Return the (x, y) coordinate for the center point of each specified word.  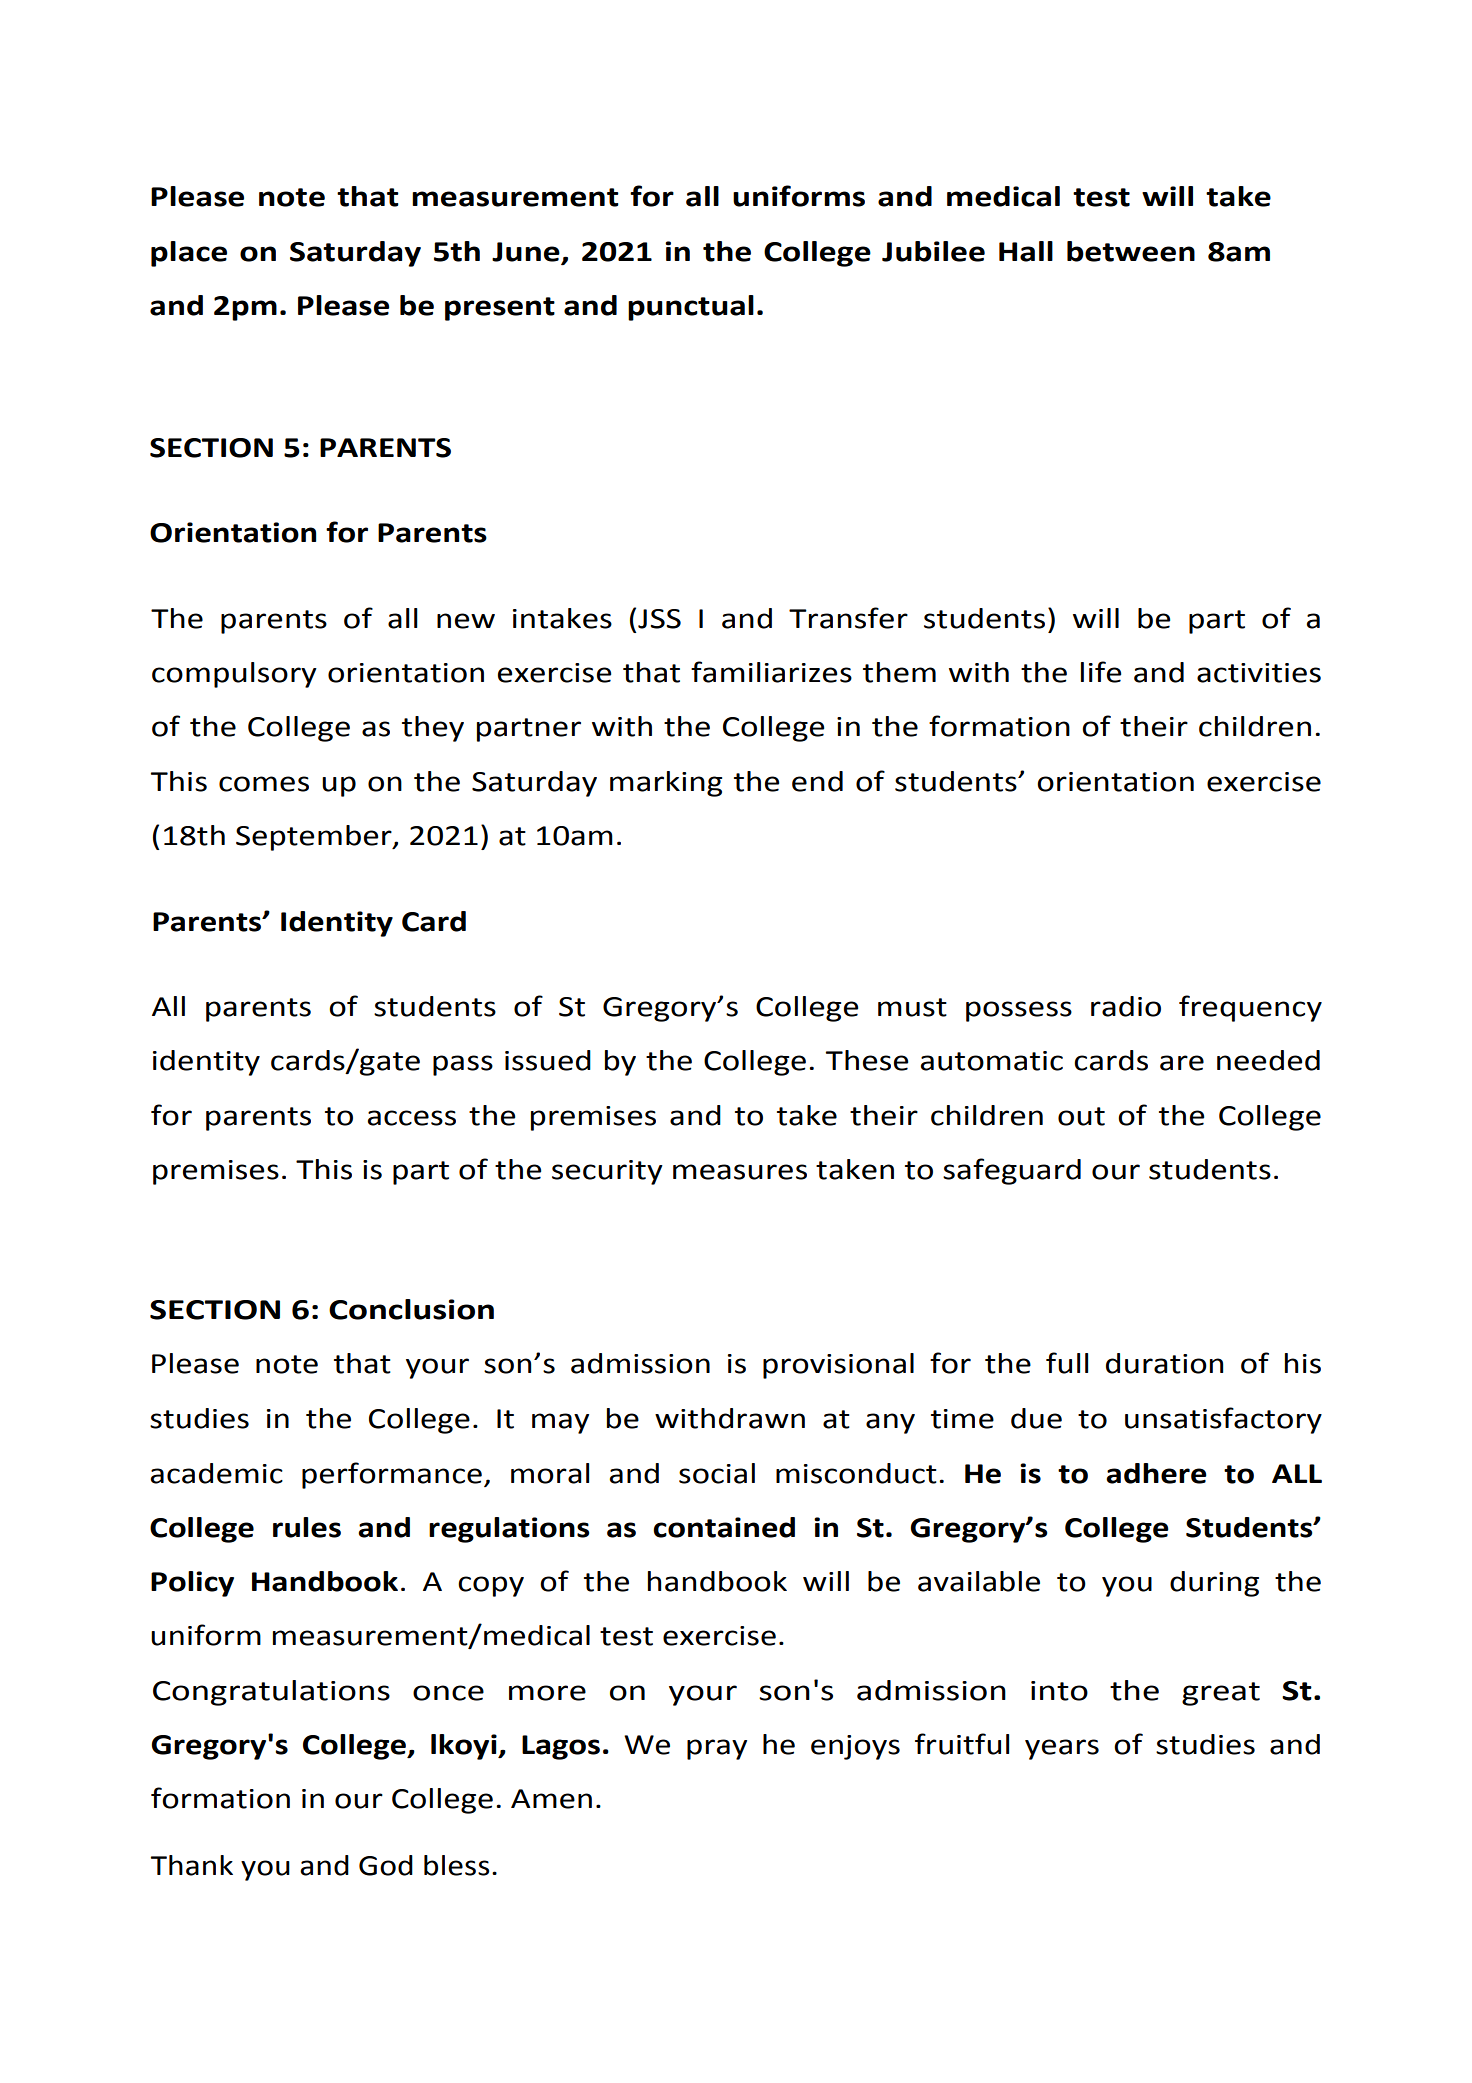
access (412, 1118)
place (189, 254)
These (867, 1060)
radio (1126, 1006)
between (1131, 251)
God (386, 1865)
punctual (691, 308)
